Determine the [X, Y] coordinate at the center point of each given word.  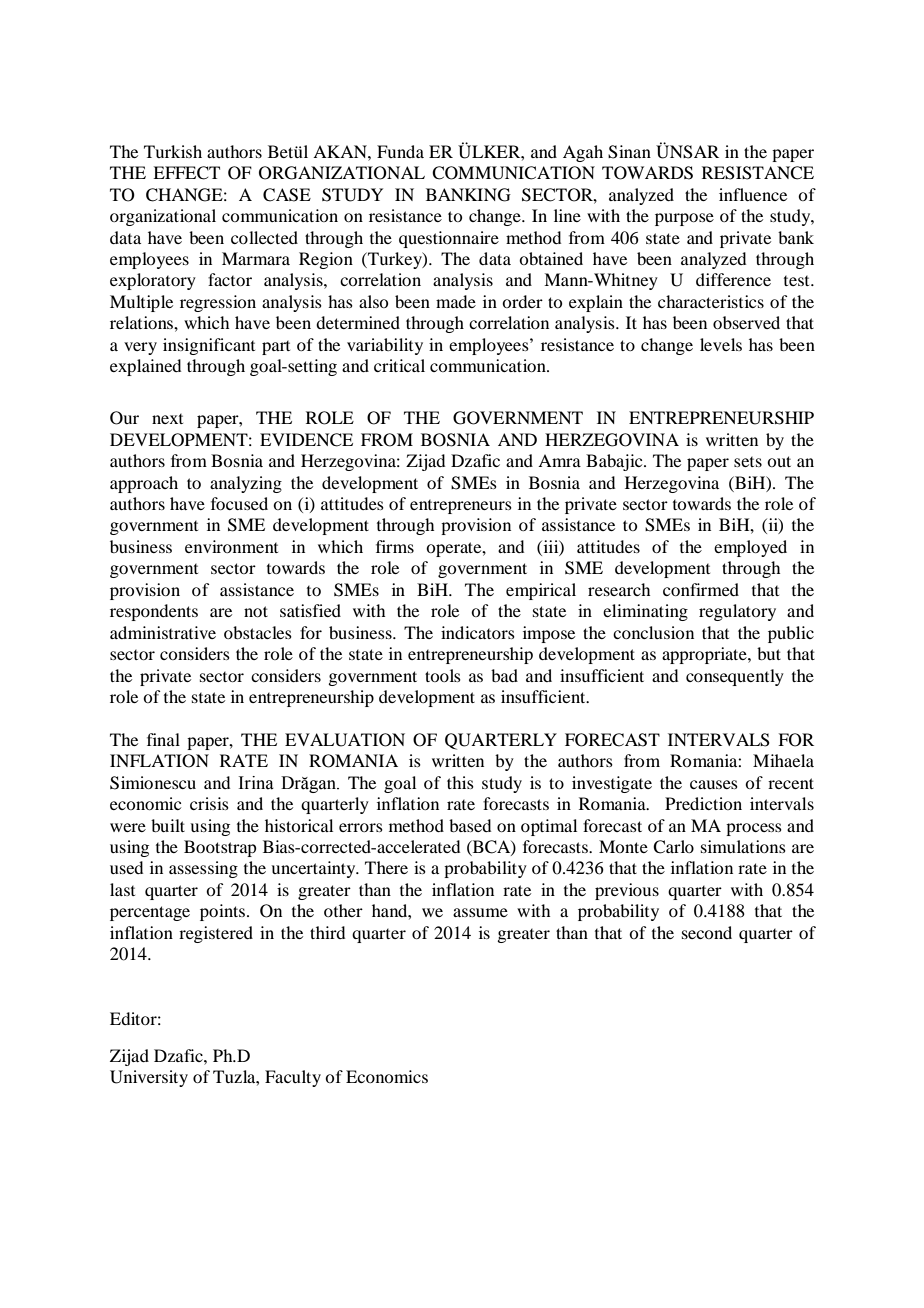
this [460, 782]
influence [753, 194]
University [149, 1078]
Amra [559, 460]
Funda [400, 151]
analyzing [246, 484]
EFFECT [186, 173]
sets [748, 462]
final [163, 739]
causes [714, 784]
